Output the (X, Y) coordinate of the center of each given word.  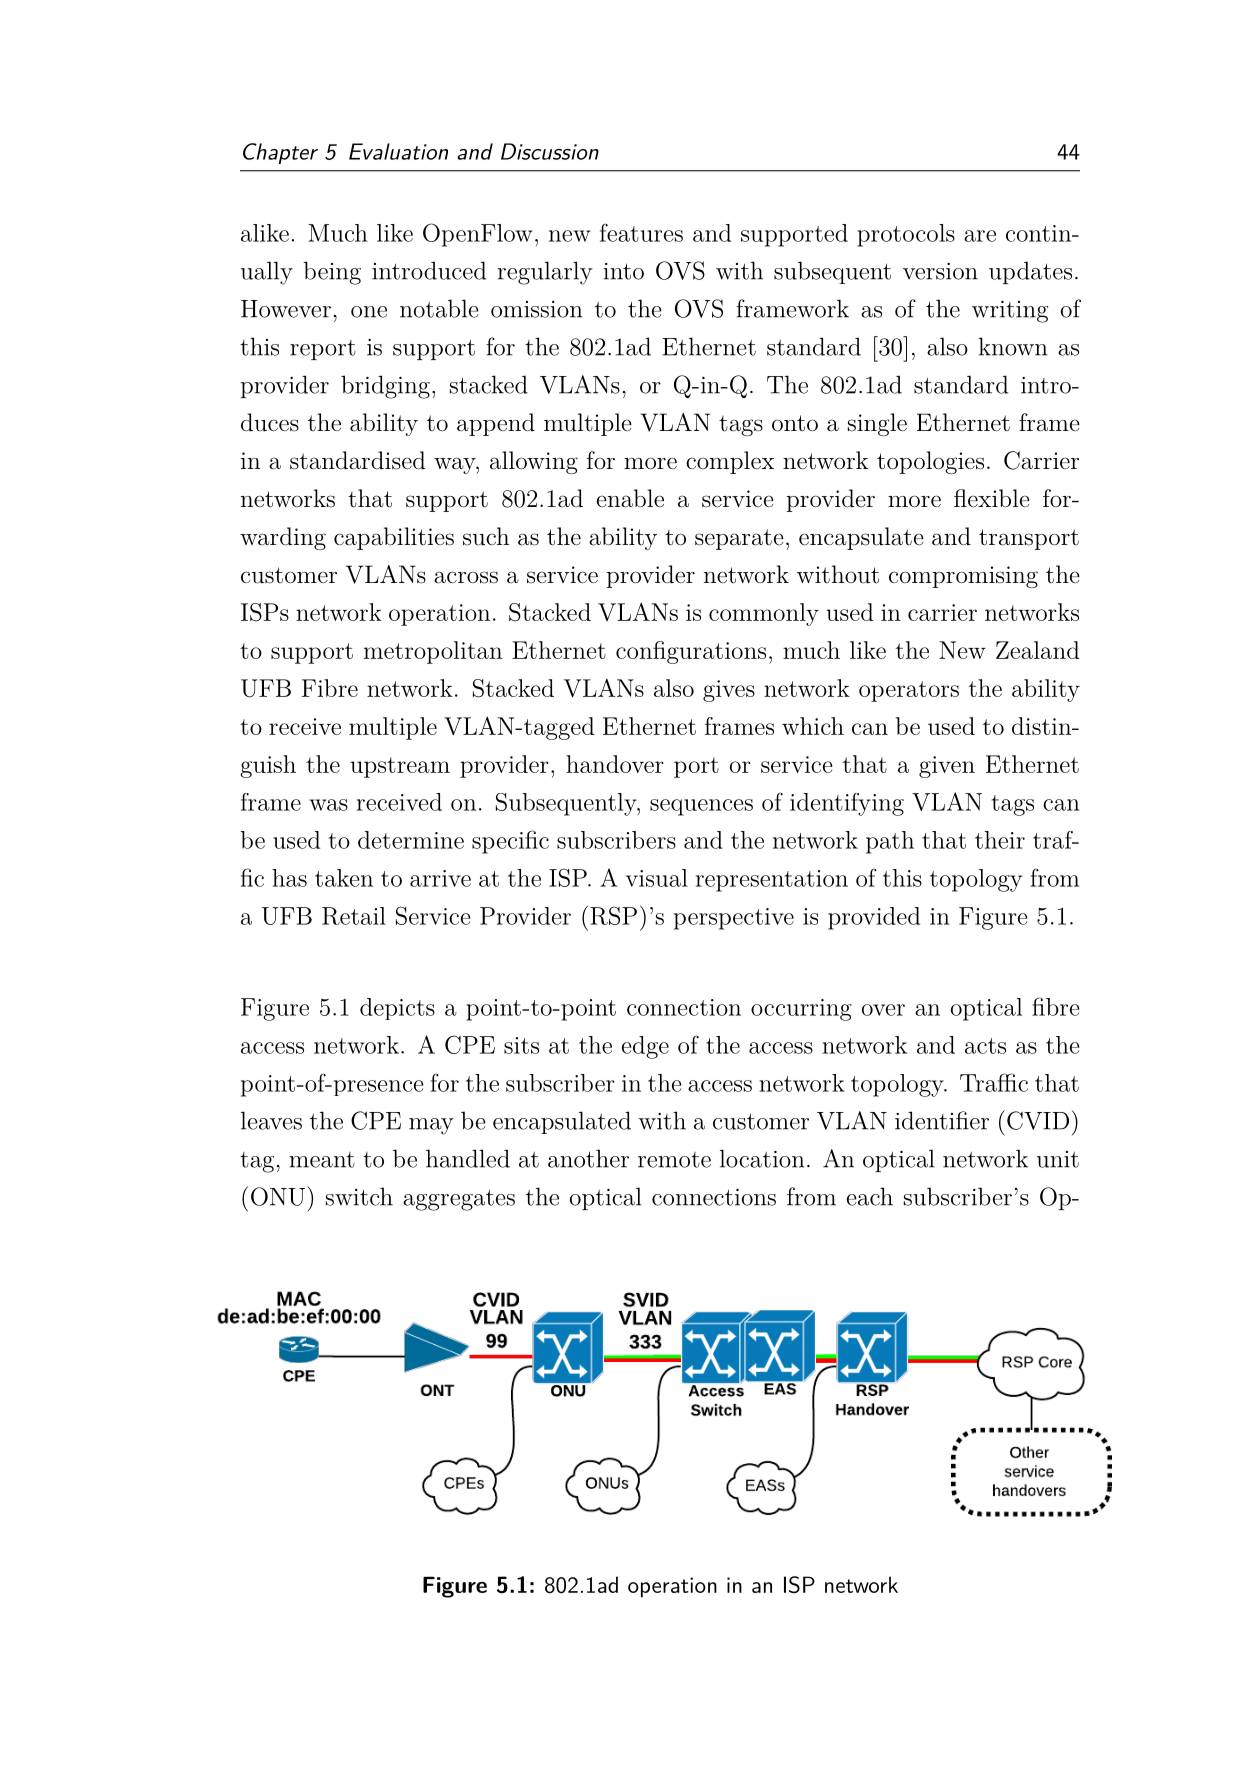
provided (874, 918)
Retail (354, 916)
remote (674, 1160)
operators (909, 691)
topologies (930, 462)
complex (730, 462)
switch (359, 1196)
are (980, 236)
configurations (691, 652)
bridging (385, 387)
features (641, 232)
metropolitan (433, 652)
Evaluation (398, 151)
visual (657, 878)
